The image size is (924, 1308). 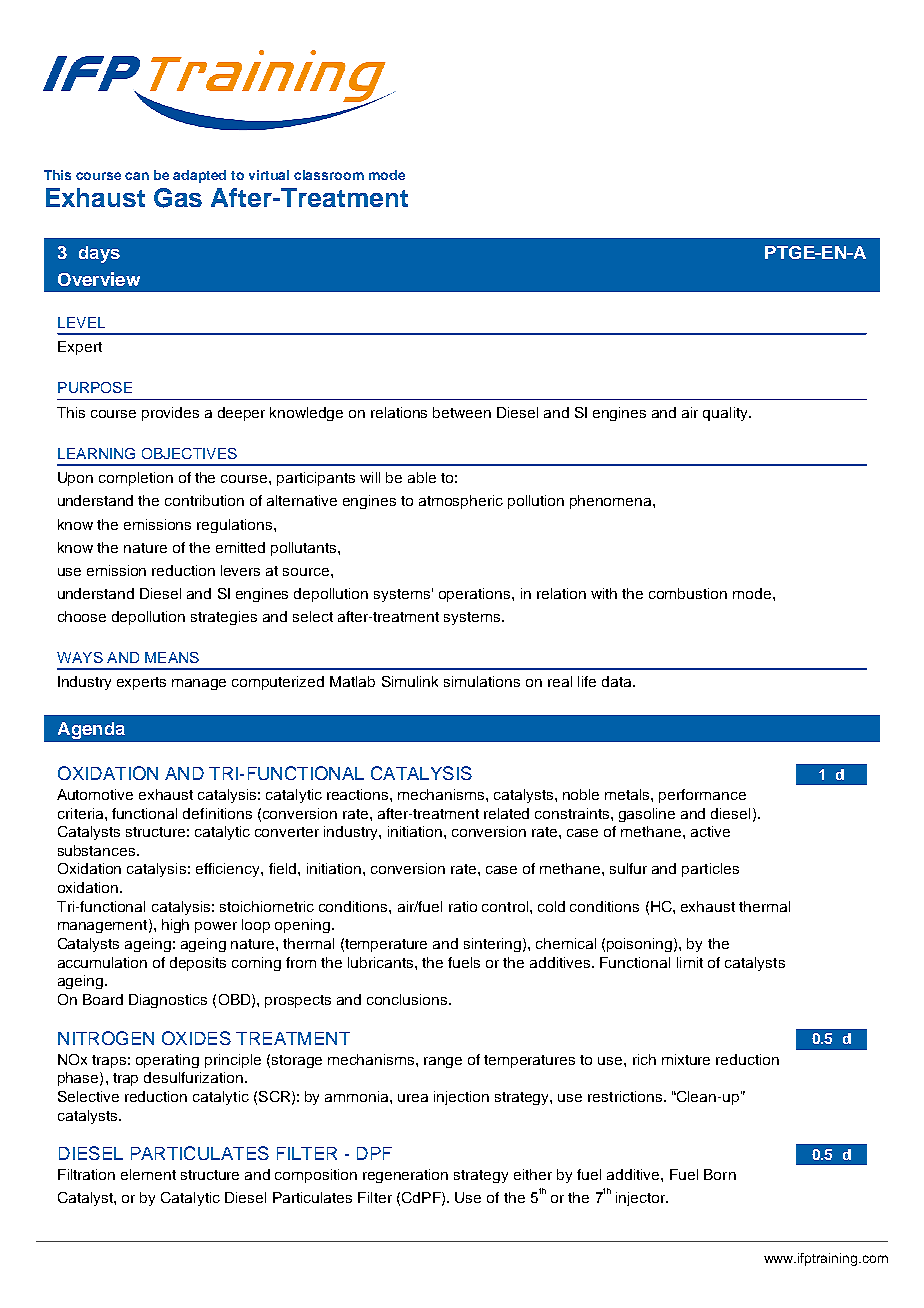 What do you see at coordinates (148, 1174) in the page?
I see `element` at bounding box center [148, 1174].
